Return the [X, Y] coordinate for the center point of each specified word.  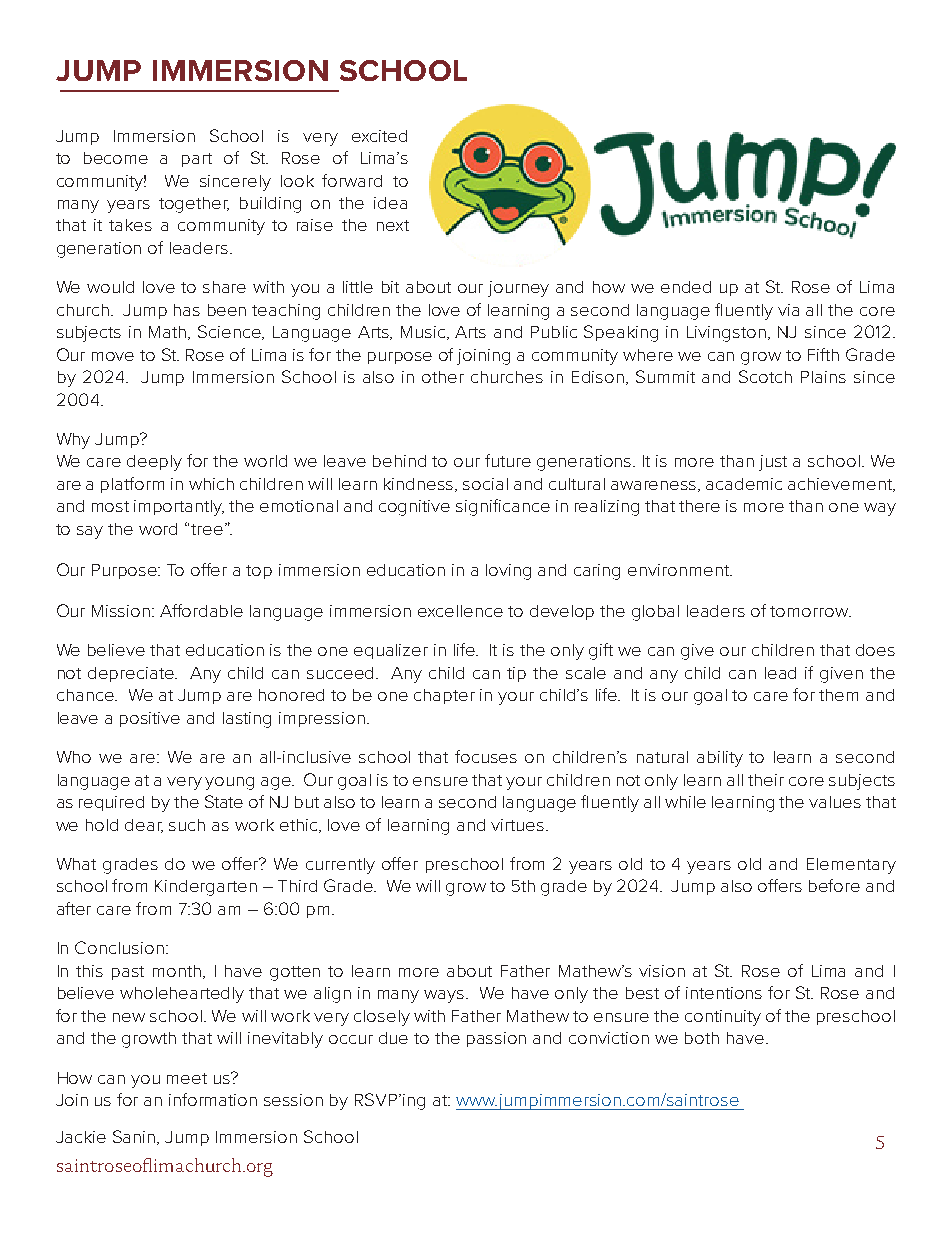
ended [686, 287]
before [834, 885]
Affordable [201, 610]
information [213, 1099]
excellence [460, 611]
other [443, 377]
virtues [519, 825]
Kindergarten [206, 888]
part [197, 160]
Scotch [765, 376]
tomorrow [810, 611]
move [113, 356]
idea [390, 203]
